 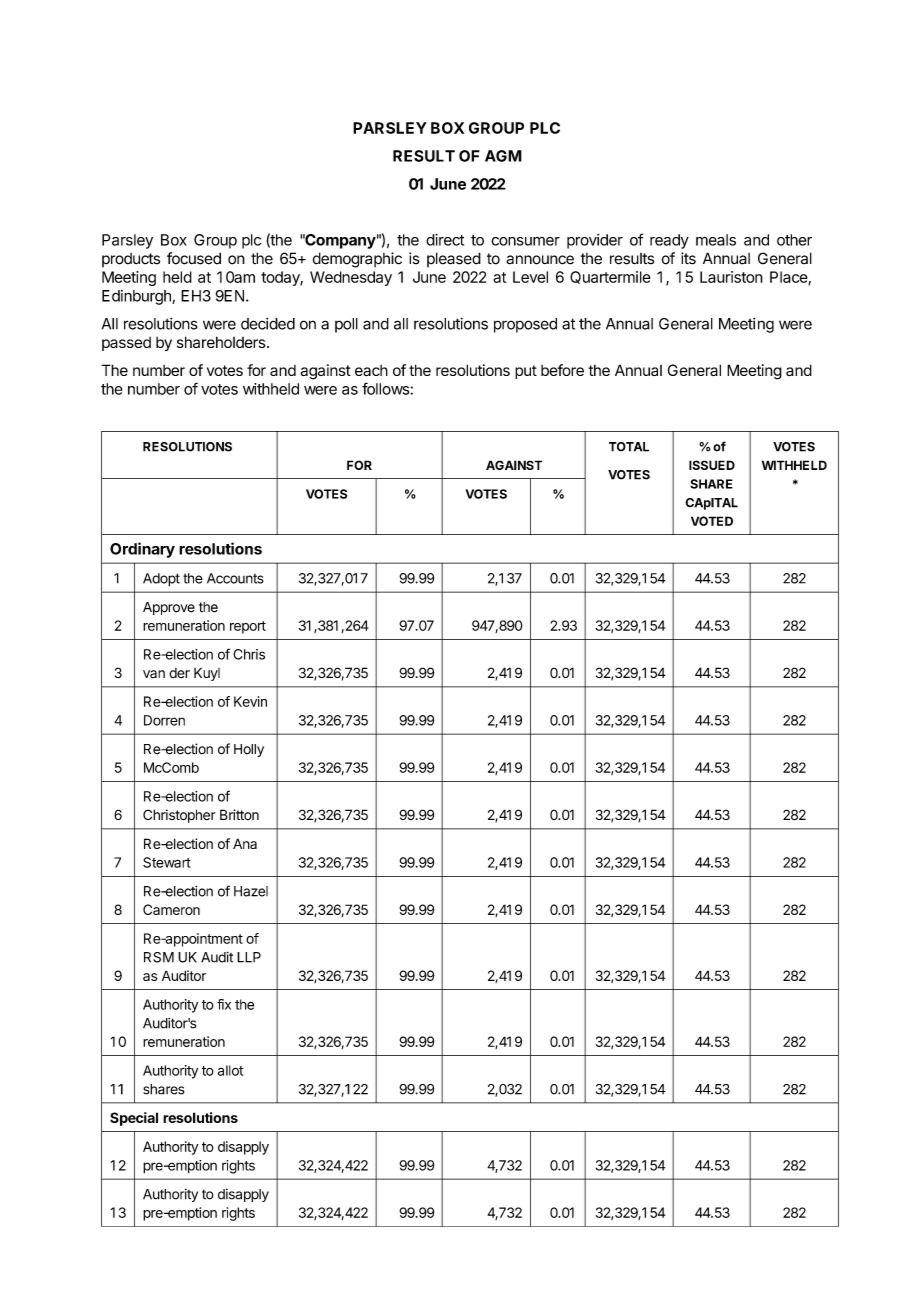 What do you see at coordinates (712, 521) in the screenshot?
I see `VOTED` at bounding box center [712, 521].
